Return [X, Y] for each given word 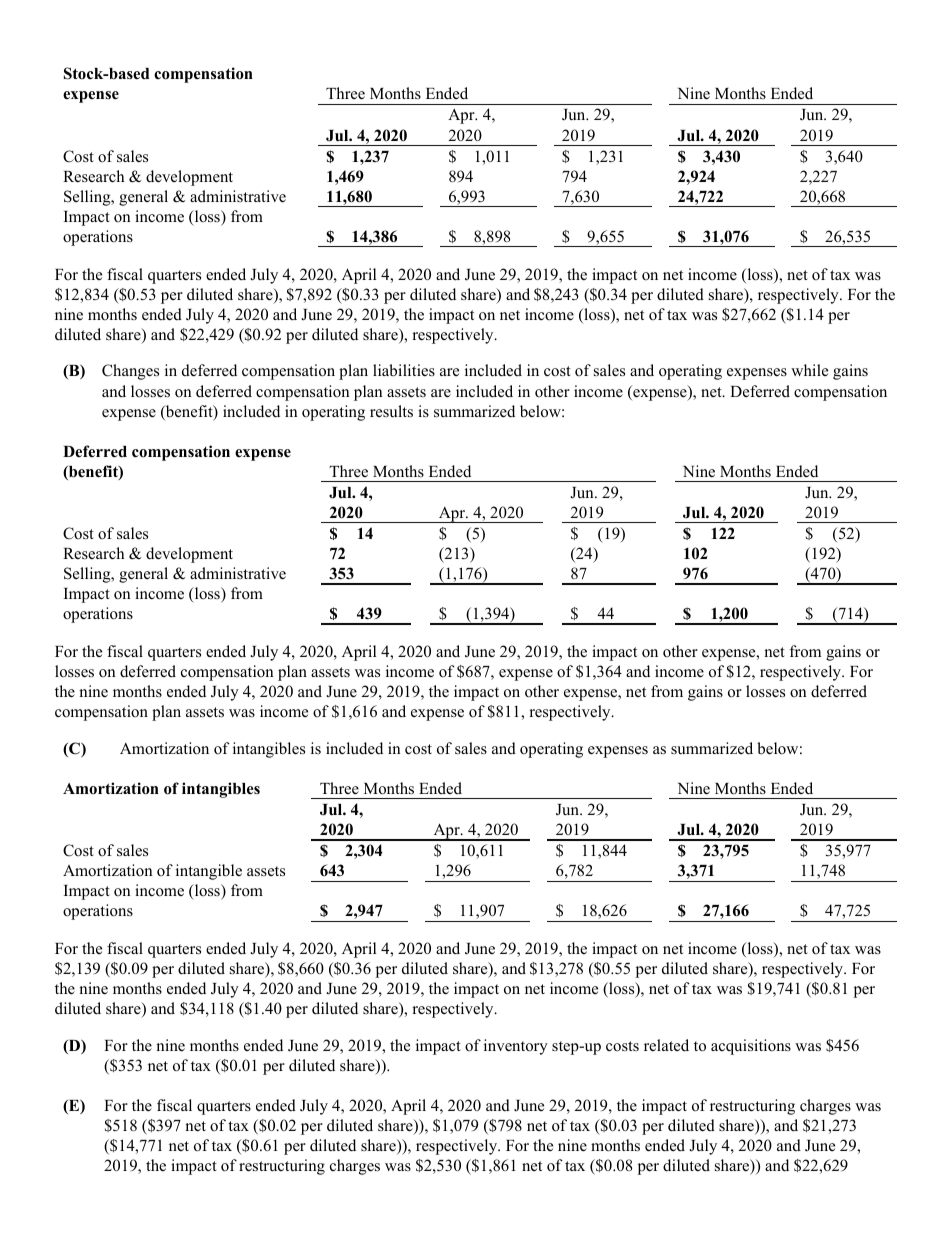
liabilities [404, 370]
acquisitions [751, 1047]
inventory [516, 1047]
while [809, 370]
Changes [130, 372]
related [666, 1045]
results [391, 411]
